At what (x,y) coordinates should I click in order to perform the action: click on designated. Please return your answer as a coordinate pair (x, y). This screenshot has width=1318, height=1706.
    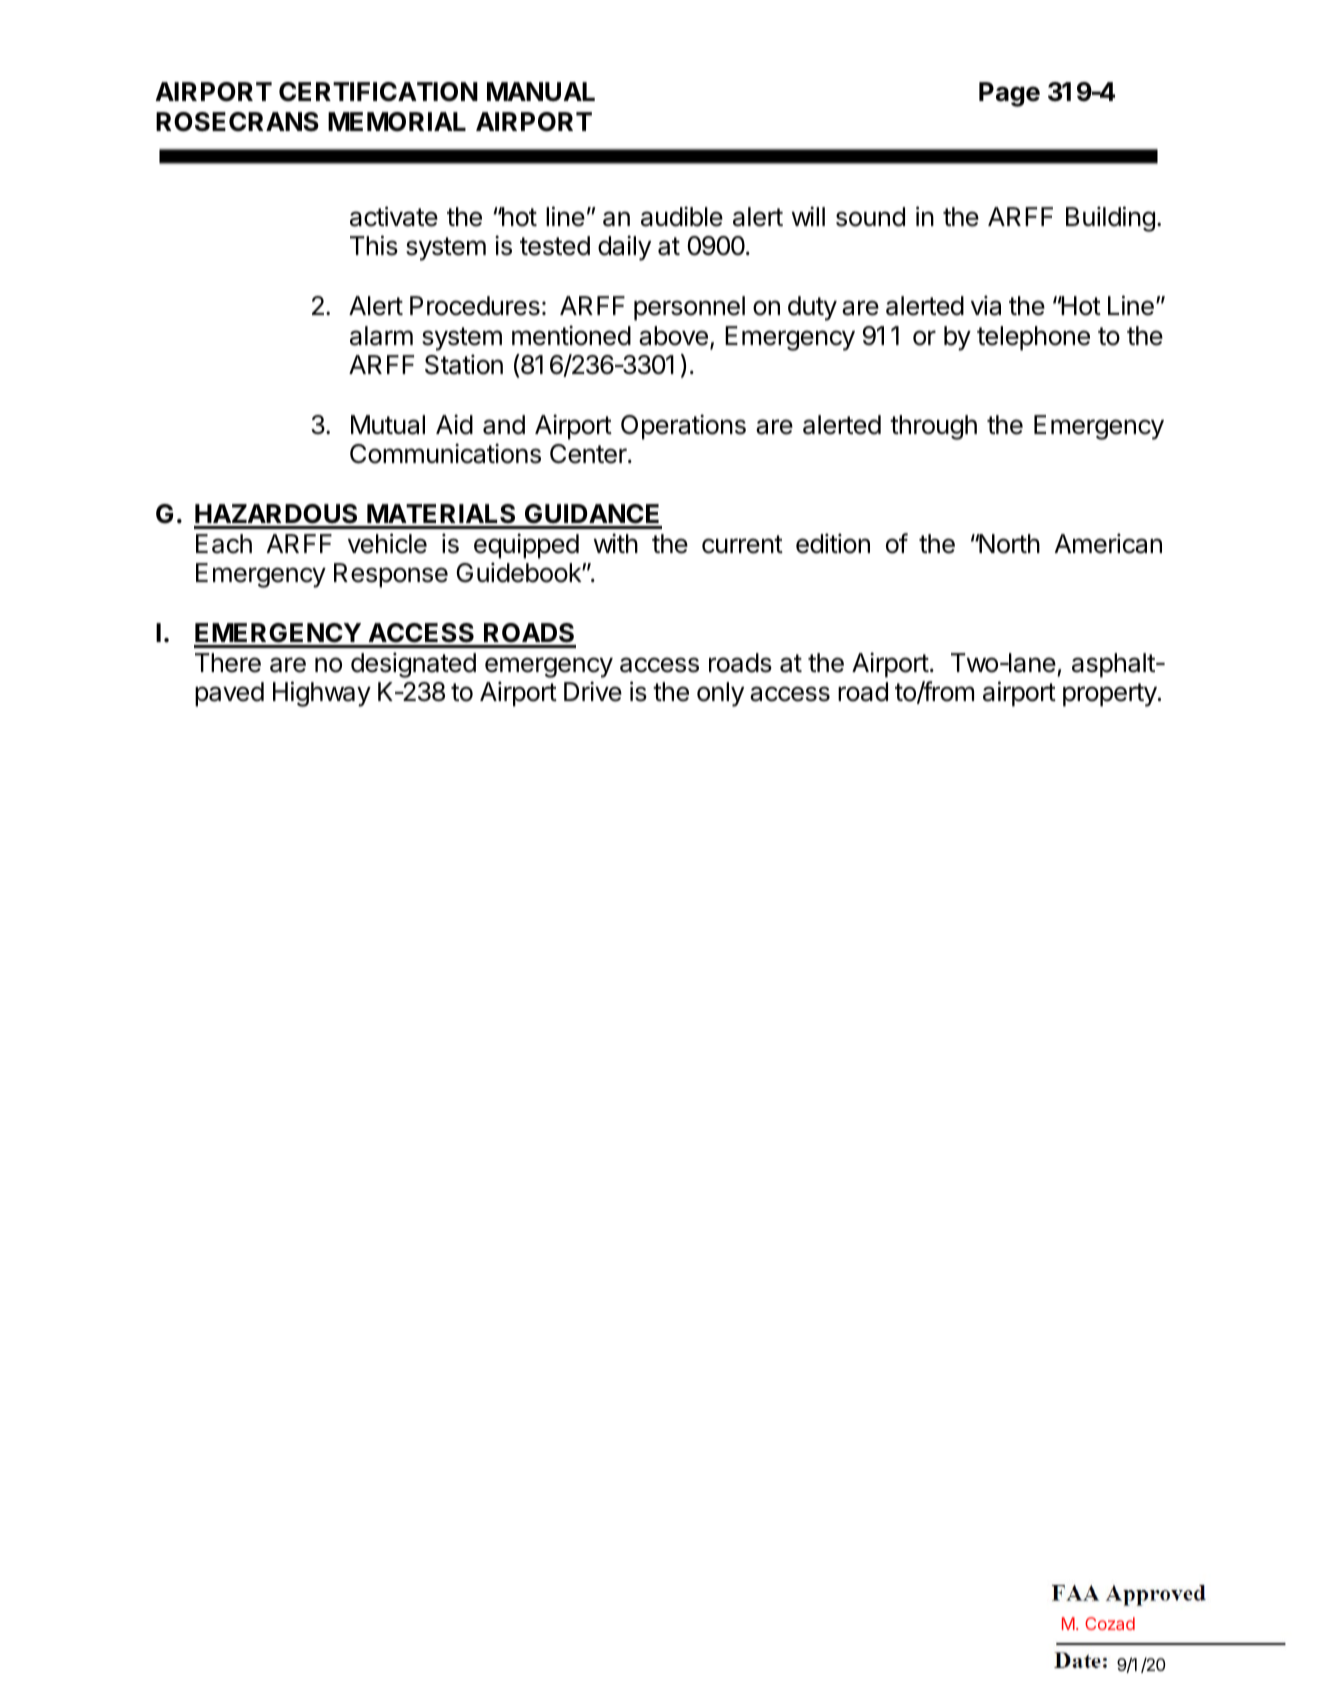
    Looking at the image, I should click on (413, 665).
